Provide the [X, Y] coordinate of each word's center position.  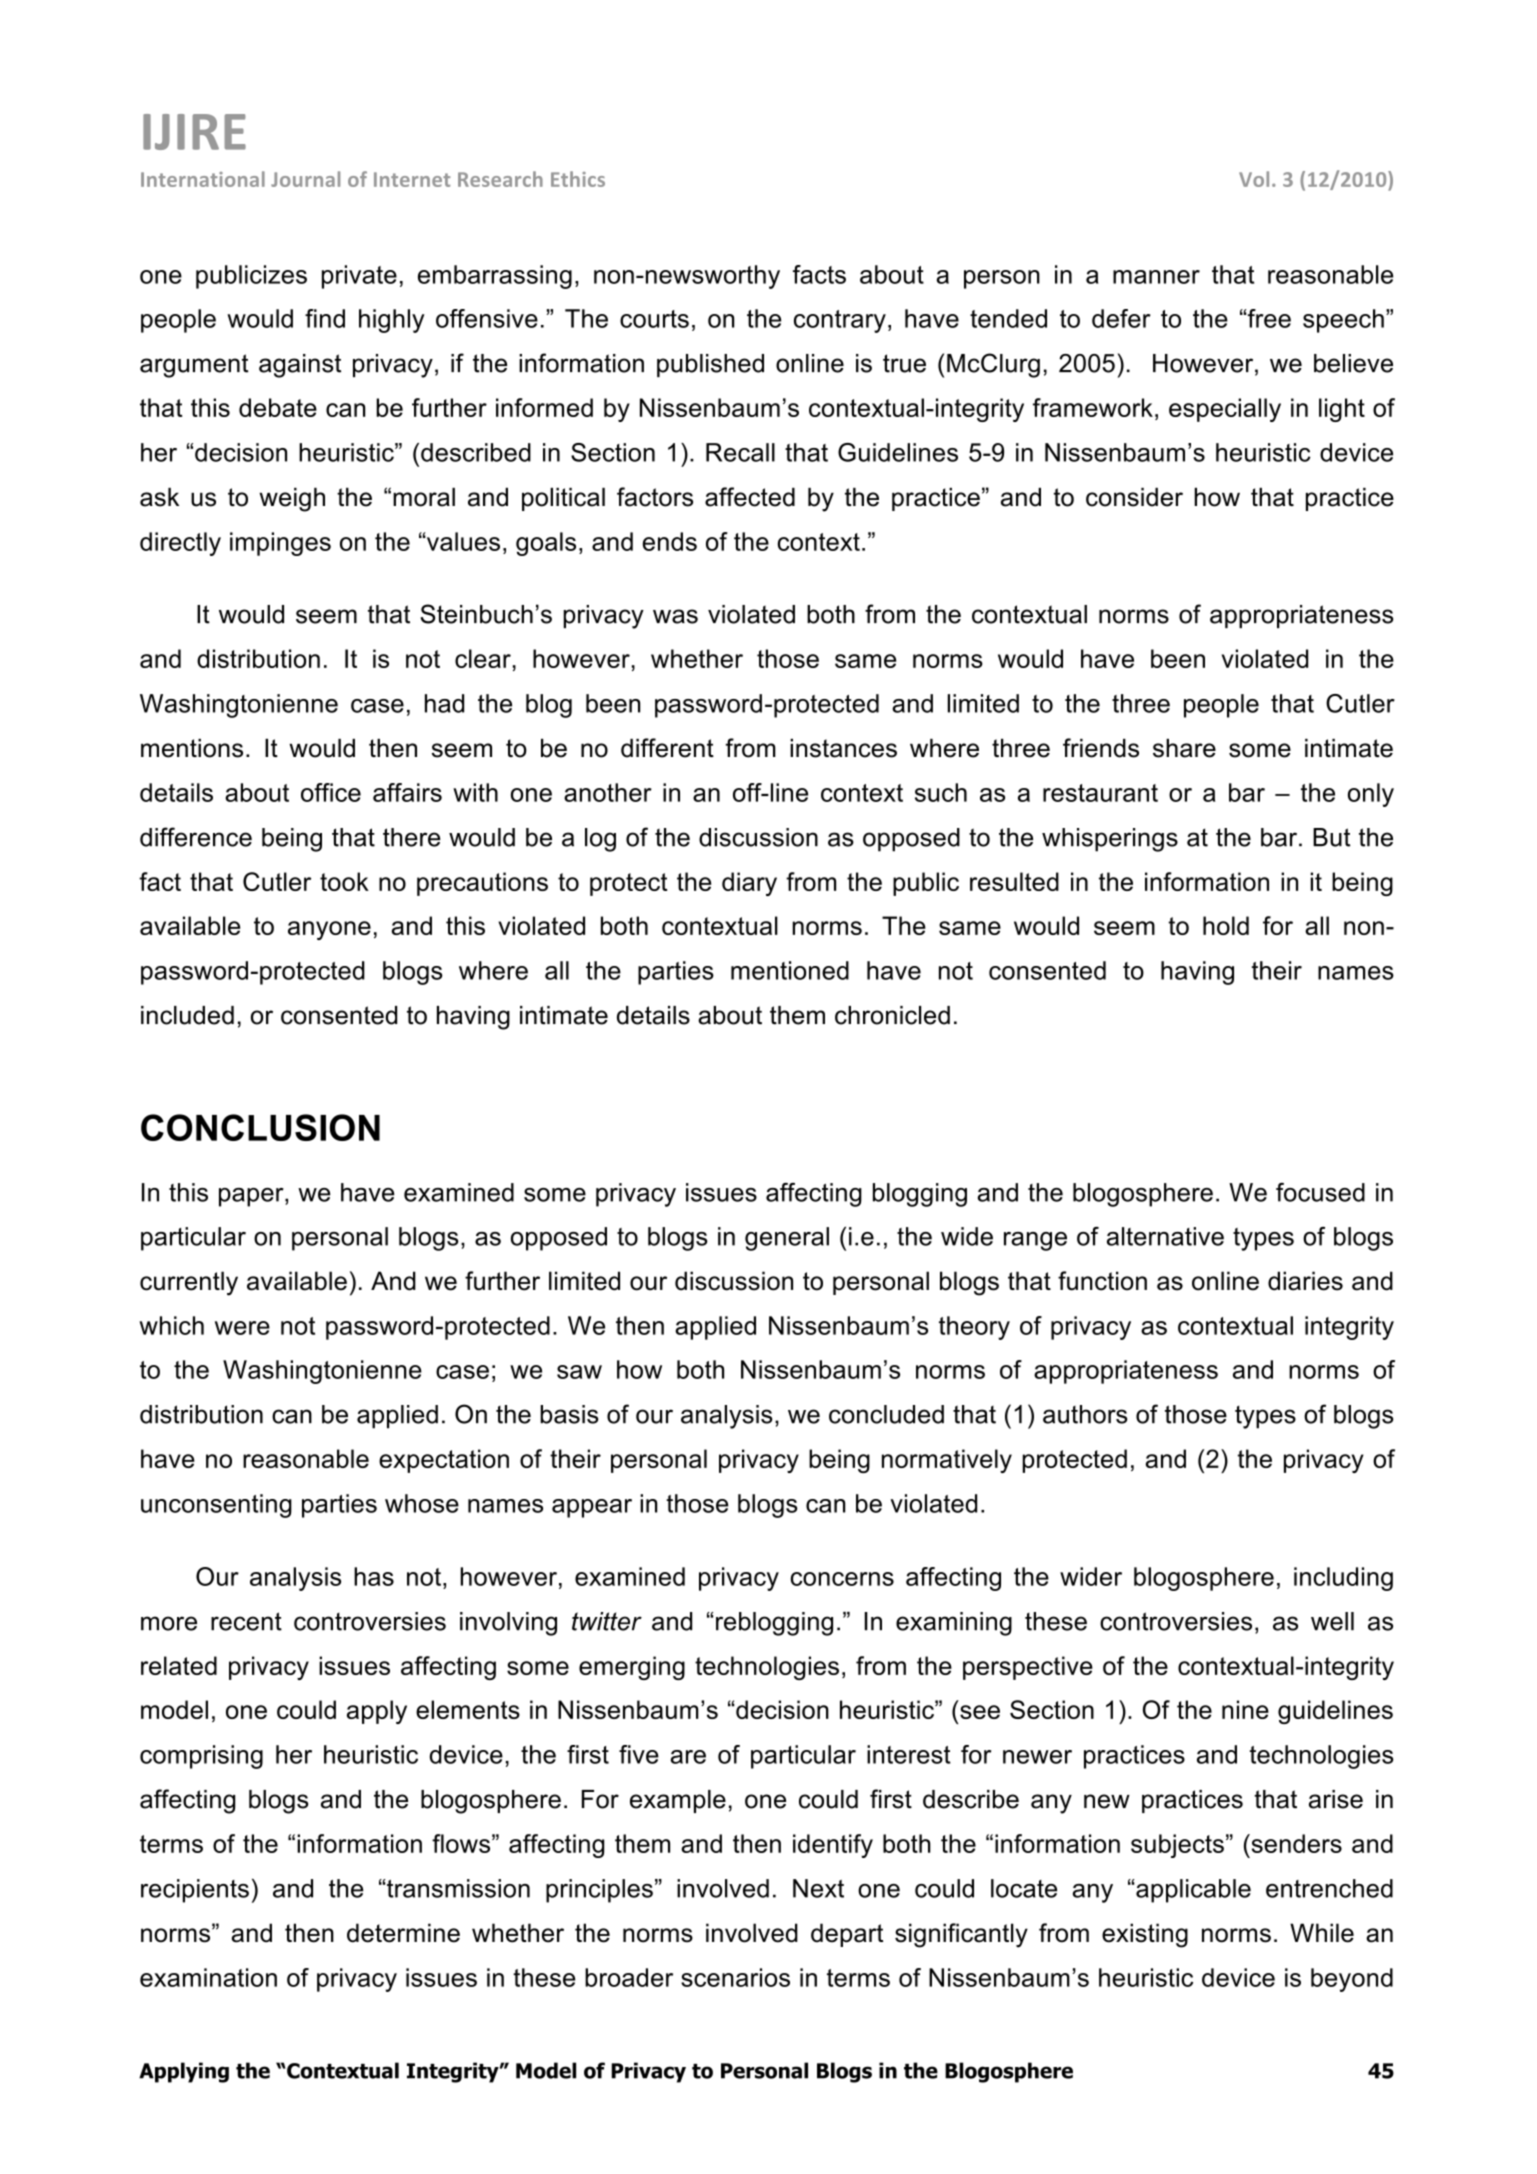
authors [1085, 1414]
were [242, 1328]
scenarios [735, 1977]
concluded [886, 1414]
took [344, 881]
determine [403, 1933]
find [325, 318]
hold [1226, 925]
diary [749, 884]
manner [1156, 277]
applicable [1192, 1891]
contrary [840, 321]
